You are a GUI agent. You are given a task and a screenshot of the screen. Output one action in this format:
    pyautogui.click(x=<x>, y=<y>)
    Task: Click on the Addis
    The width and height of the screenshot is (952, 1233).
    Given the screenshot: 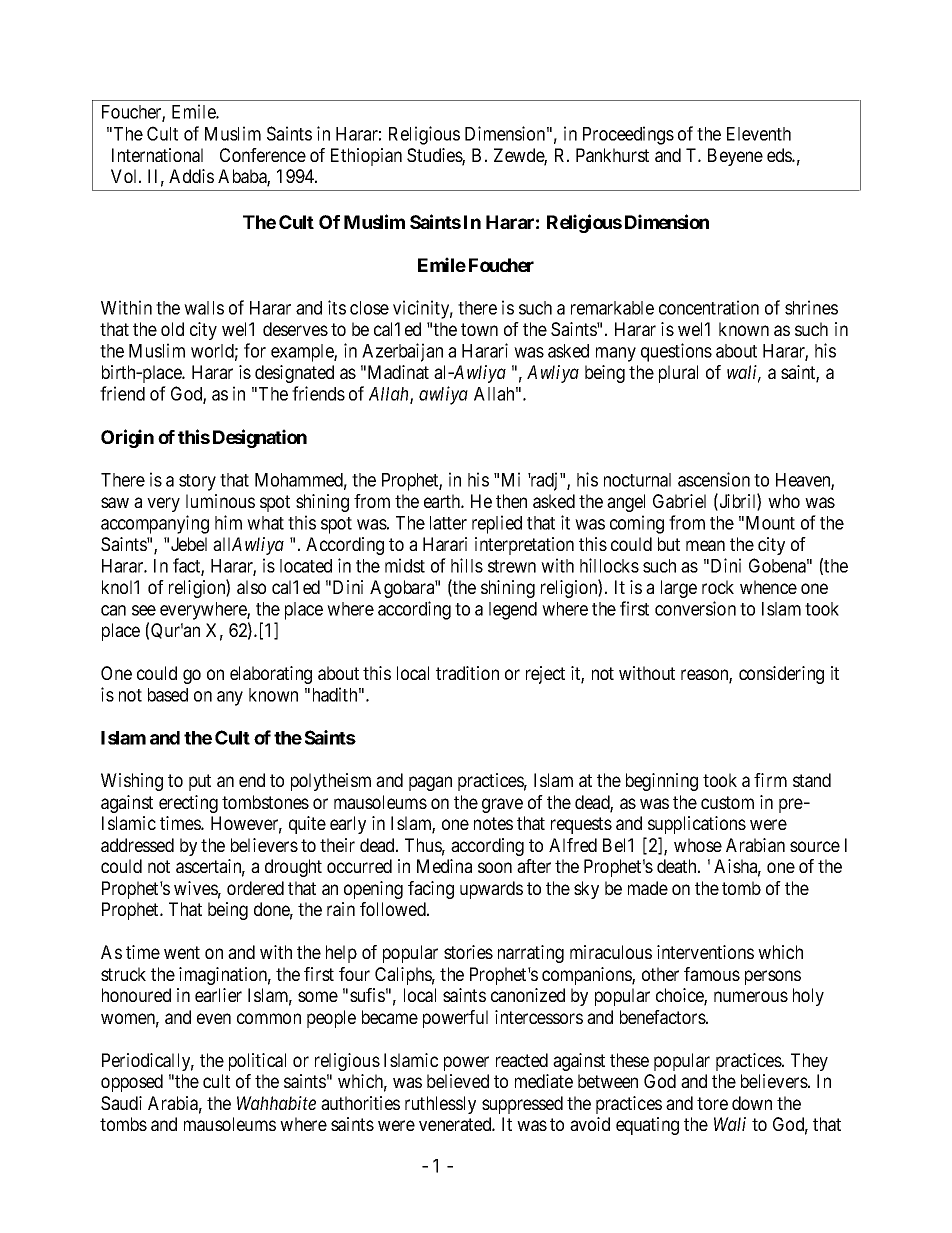 What is the action you would take?
    pyautogui.click(x=191, y=176)
